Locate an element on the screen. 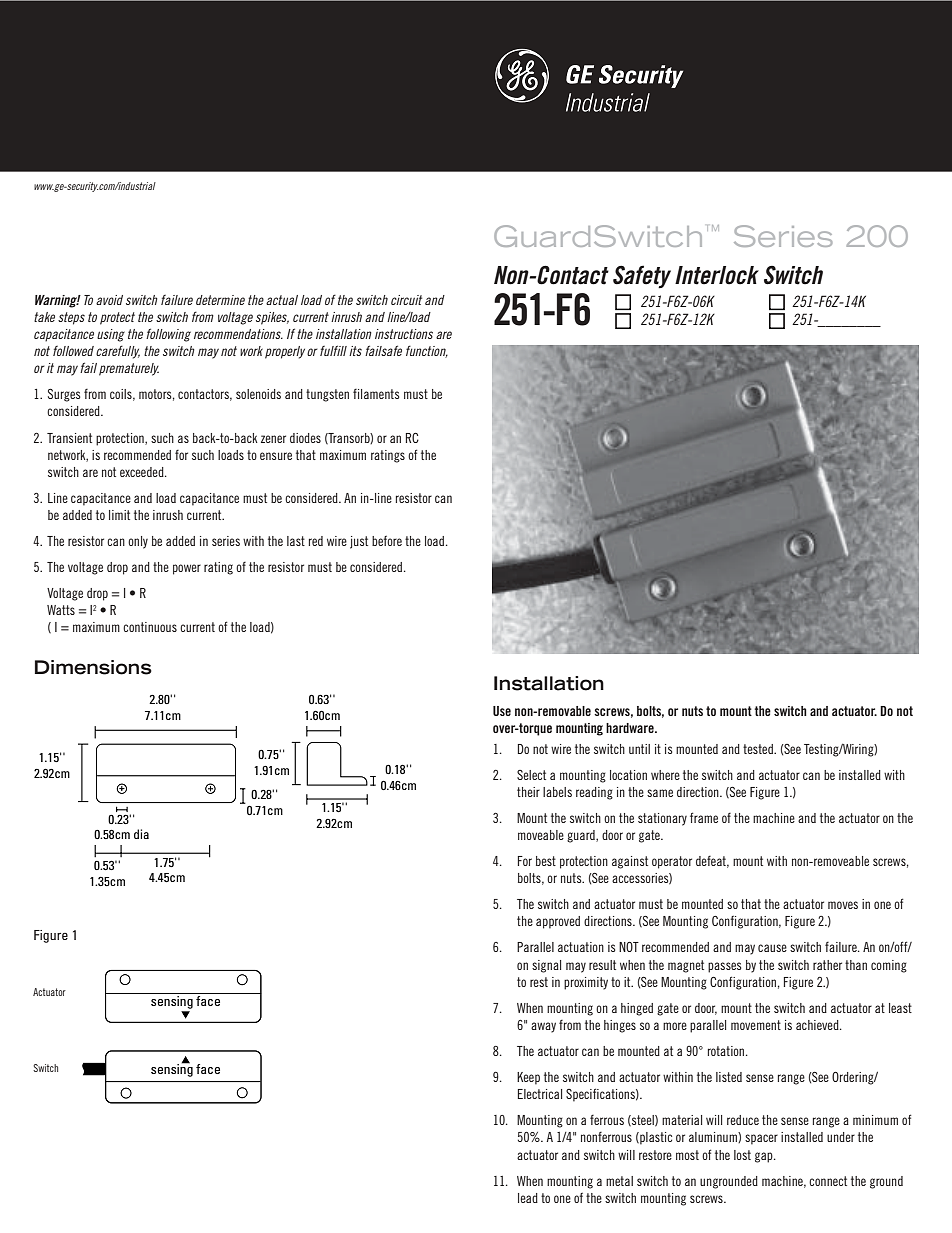  lead is located at coordinates (528, 1198).
